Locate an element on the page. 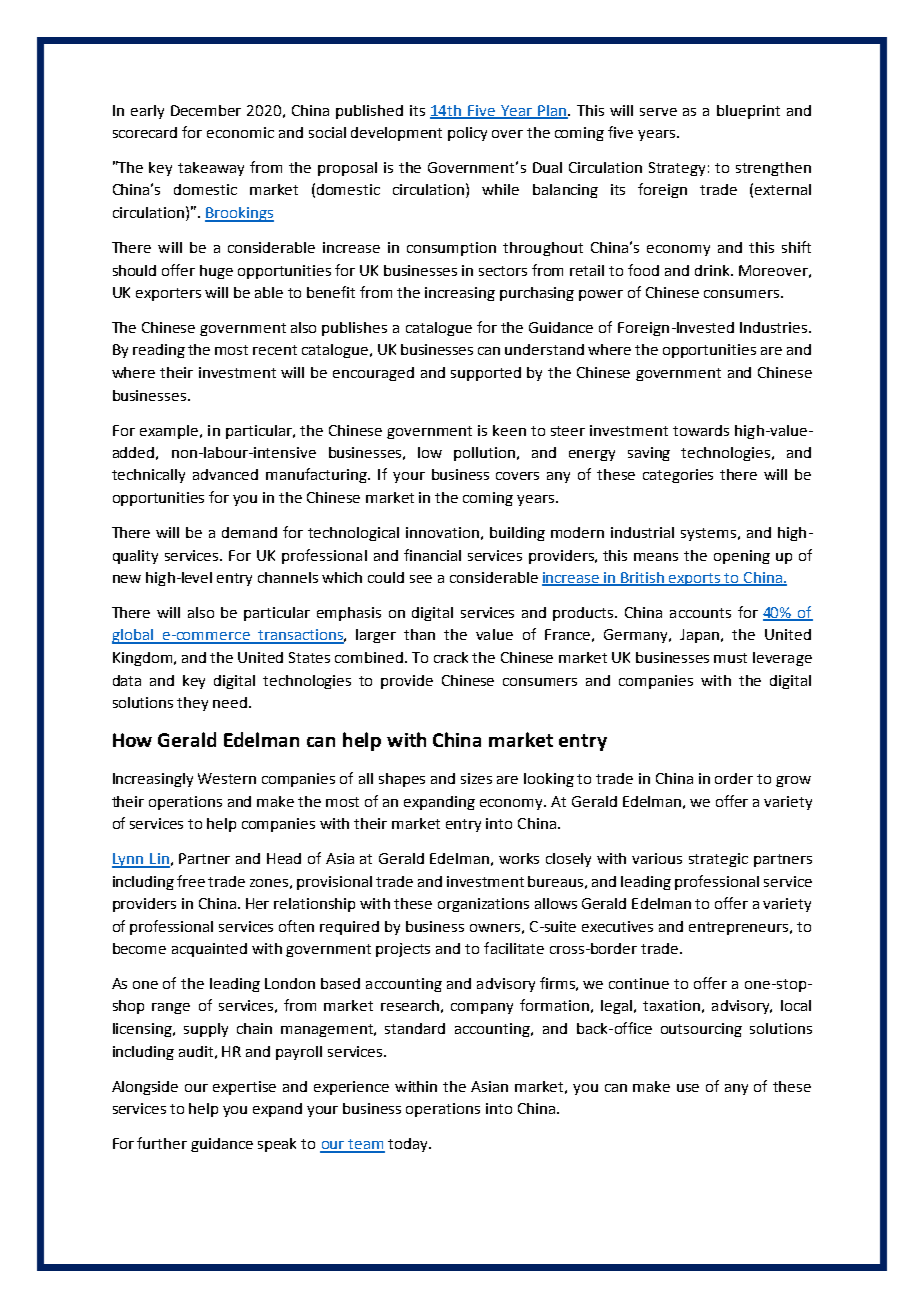  pollution is located at coordinates (484, 454).
